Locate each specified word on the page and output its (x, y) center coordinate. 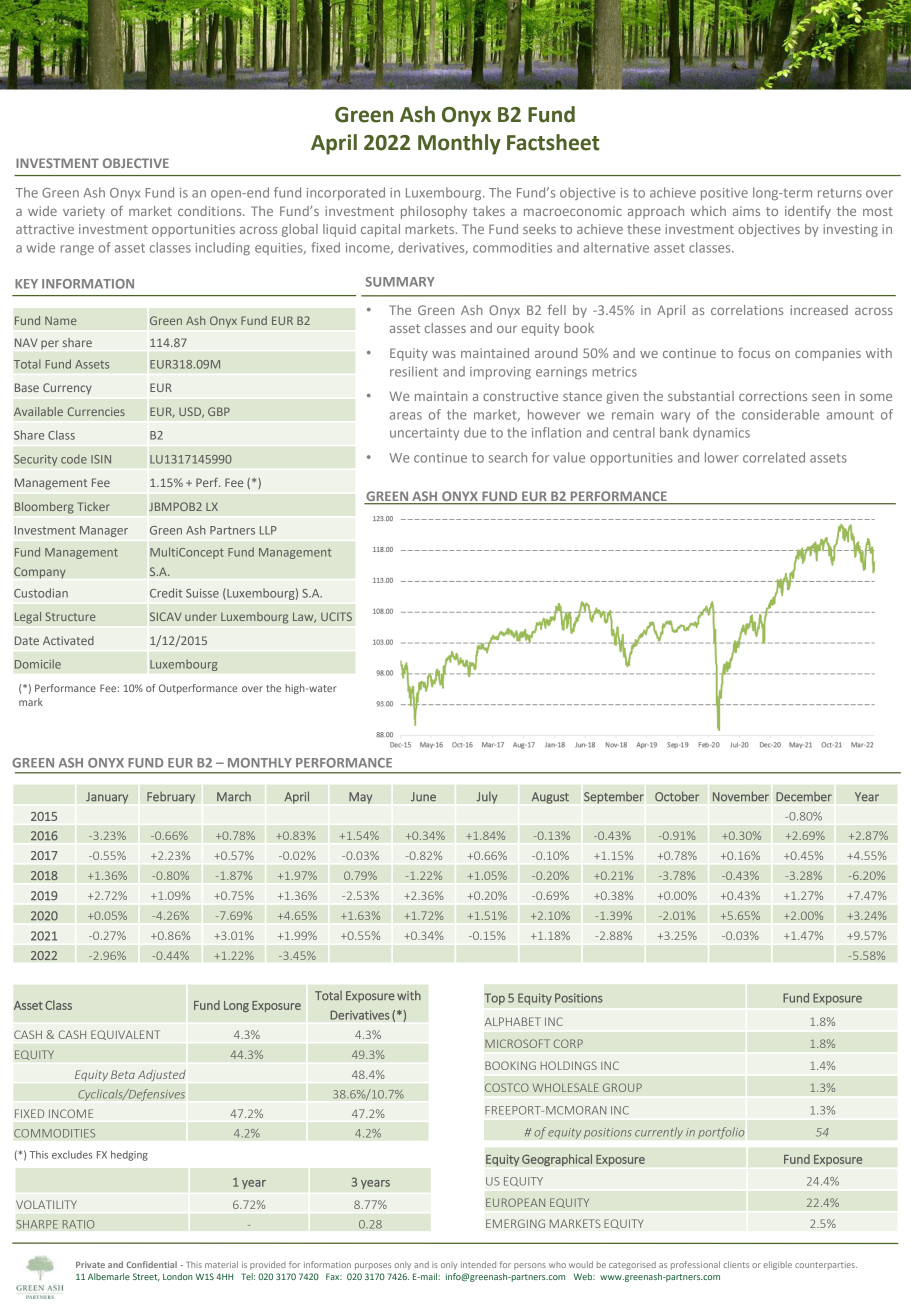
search (508, 457)
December (804, 796)
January (107, 798)
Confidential (151, 1264)
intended (478, 1264)
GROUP (622, 1087)
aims (746, 211)
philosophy (434, 212)
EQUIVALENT (125, 1035)
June (423, 797)
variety (84, 212)
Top (494, 999)
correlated (774, 457)
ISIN (101, 459)
